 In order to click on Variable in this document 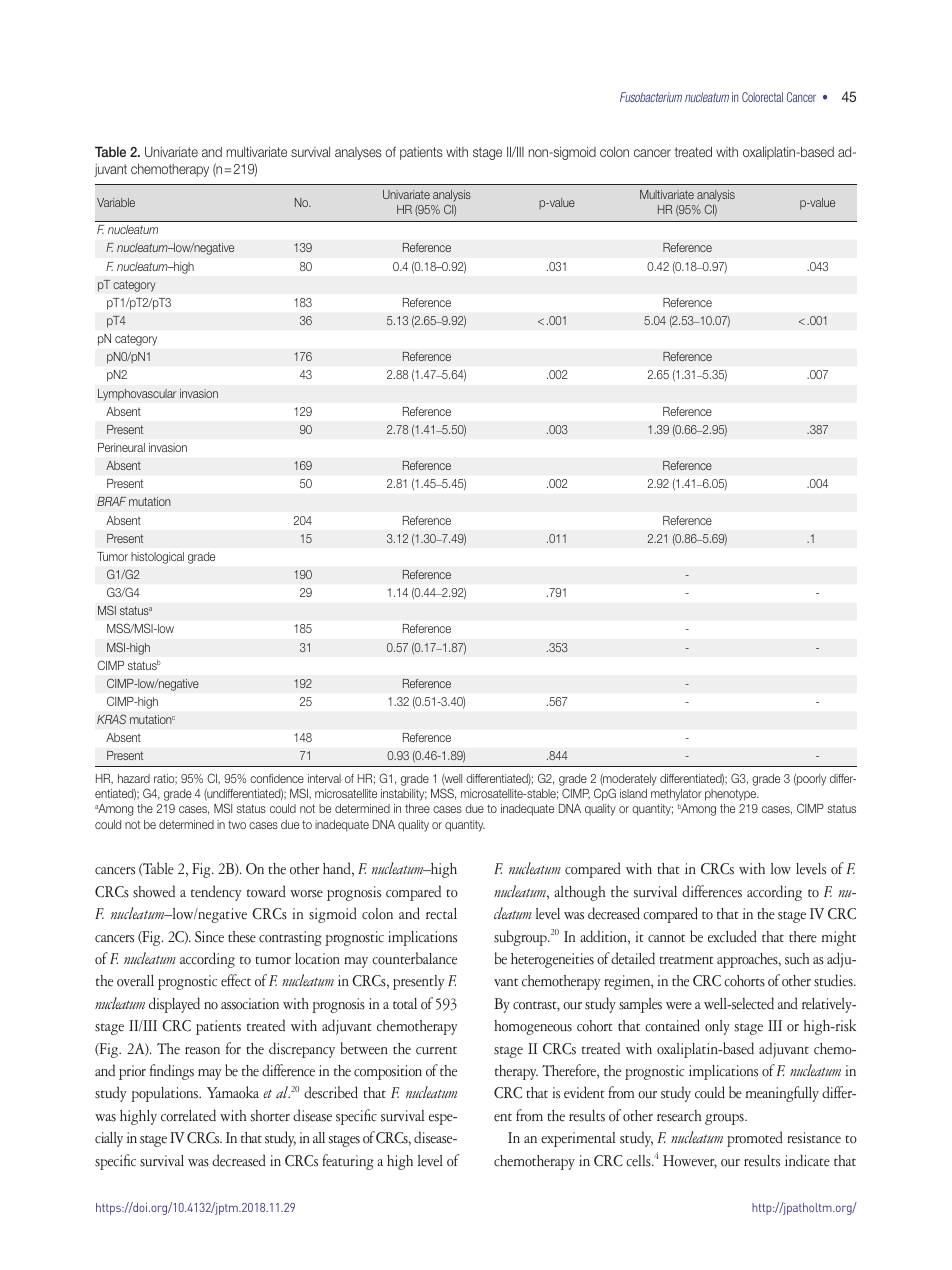, I will do `click(116, 202)`.
